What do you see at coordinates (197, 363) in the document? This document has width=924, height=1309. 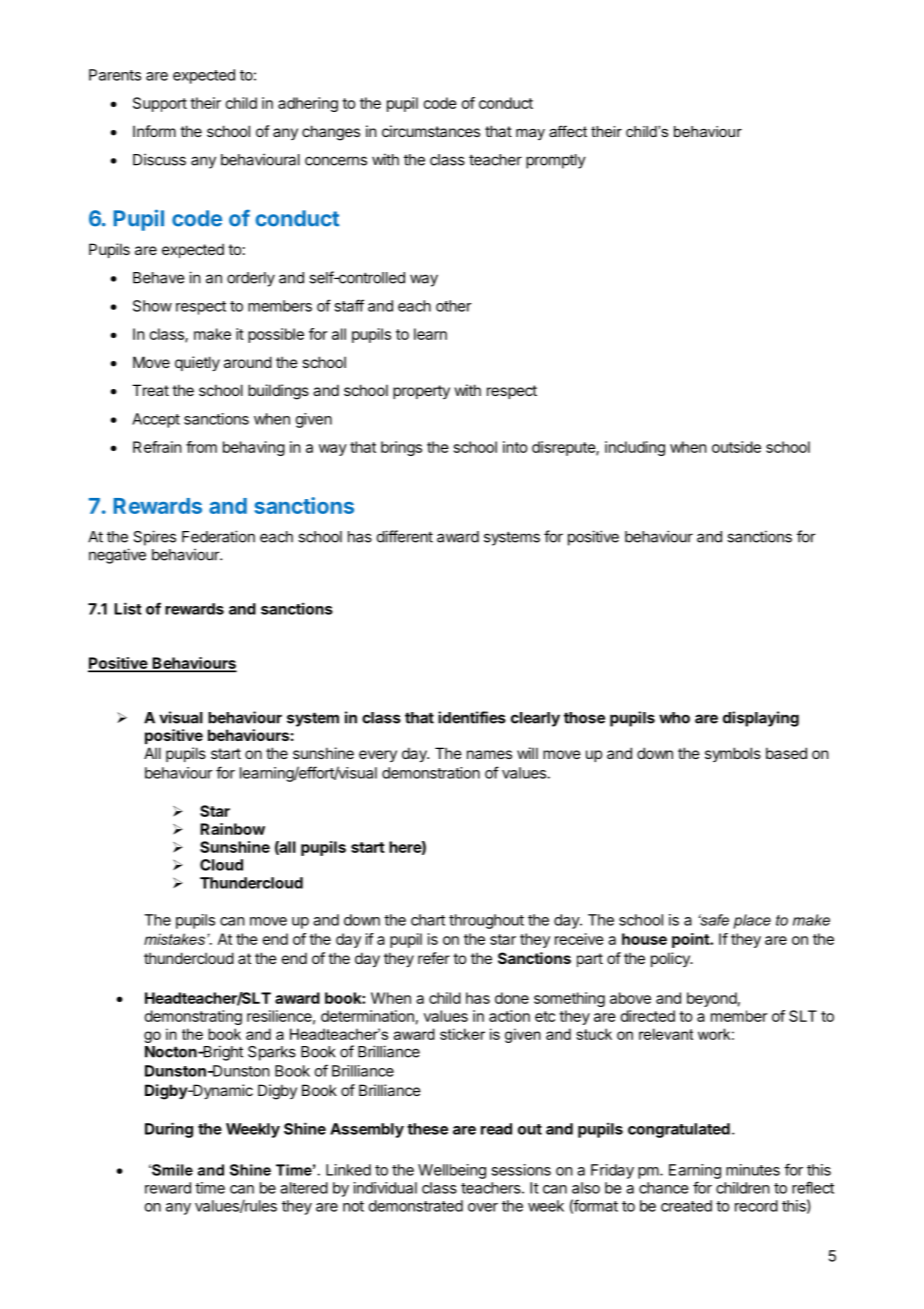 I see `quietly` at bounding box center [197, 363].
